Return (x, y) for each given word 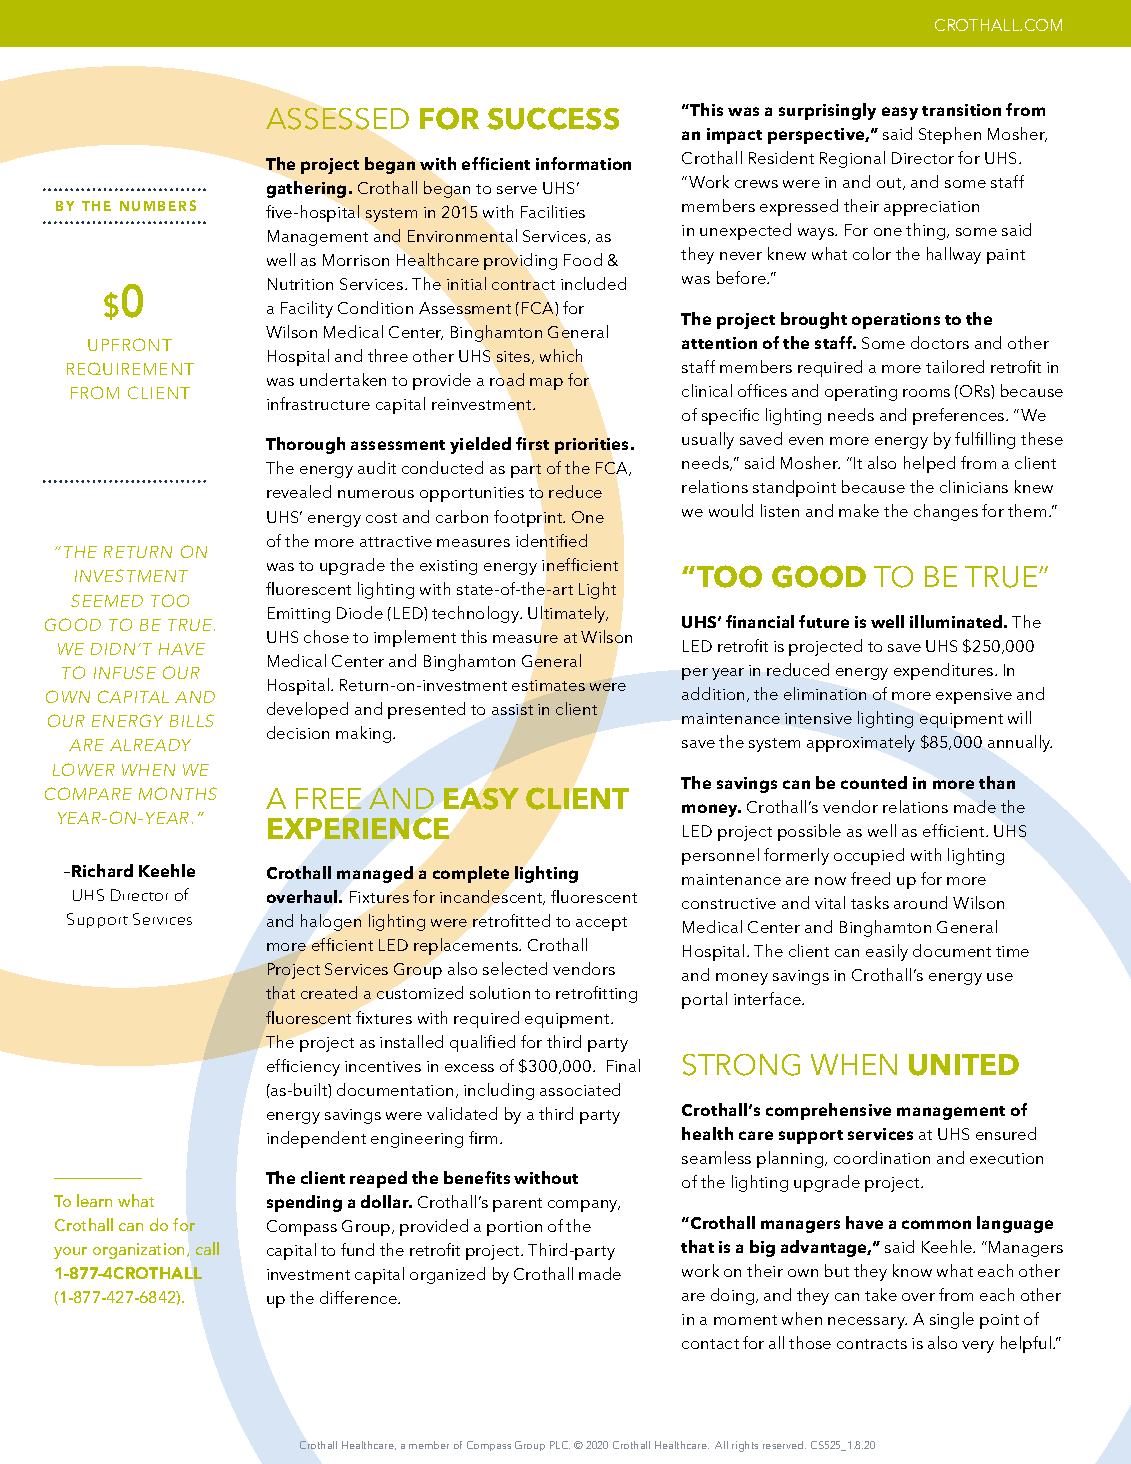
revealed (299, 491)
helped (929, 464)
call (207, 1248)
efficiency (303, 1067)
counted (874, 782)
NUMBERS (158, 205)
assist (512, 709)
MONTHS (178, 793)
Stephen (950, 135)
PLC (560, 1445)
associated (580, 1089)
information (583, 163)
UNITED (964, 1065)
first (532, 443)
